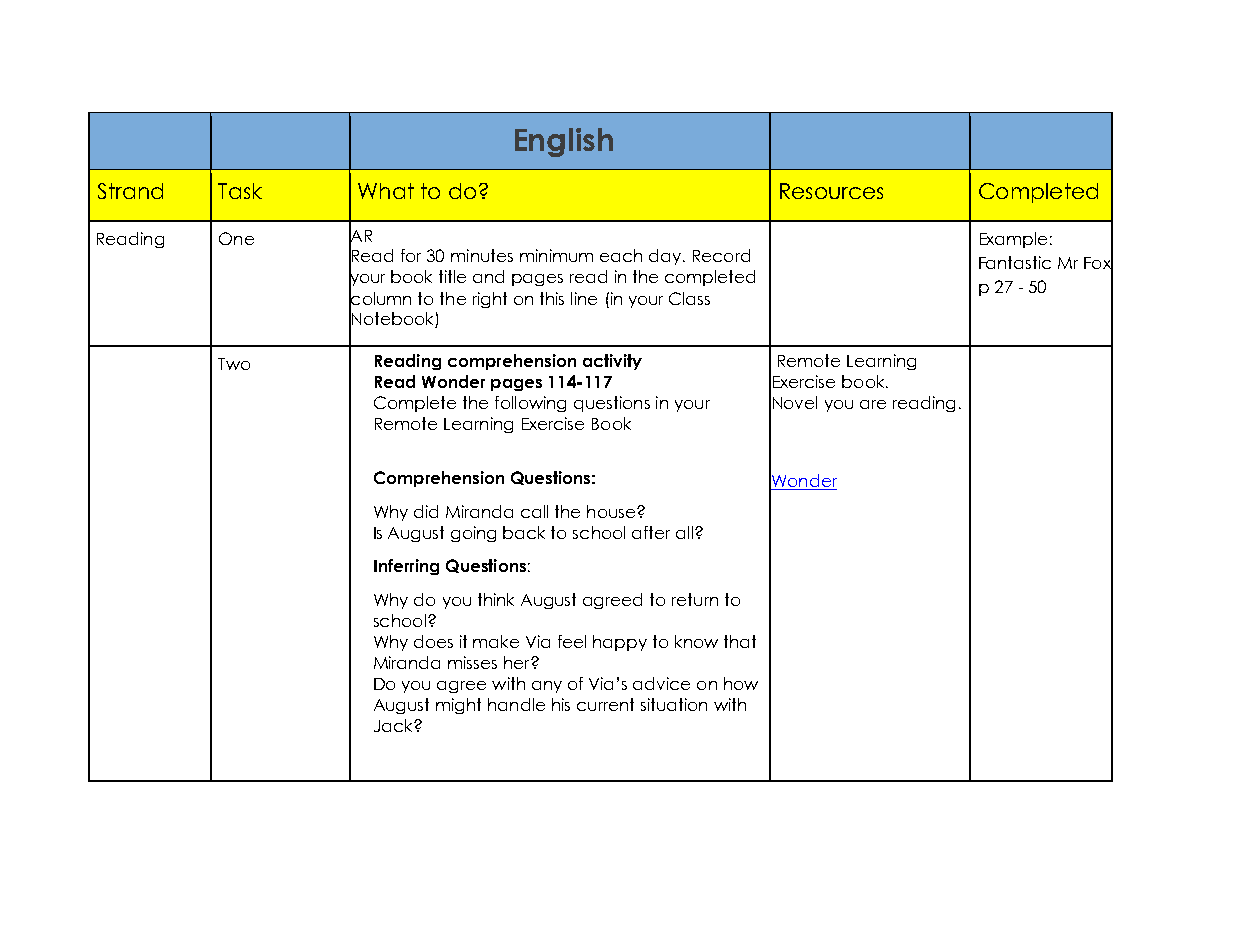 Image resolution: width=1233 pixels, height=952 pixels. What do you see at coordinates (564, 142) in the screenshot?
I see `English` at bounding box center [564, 142].
